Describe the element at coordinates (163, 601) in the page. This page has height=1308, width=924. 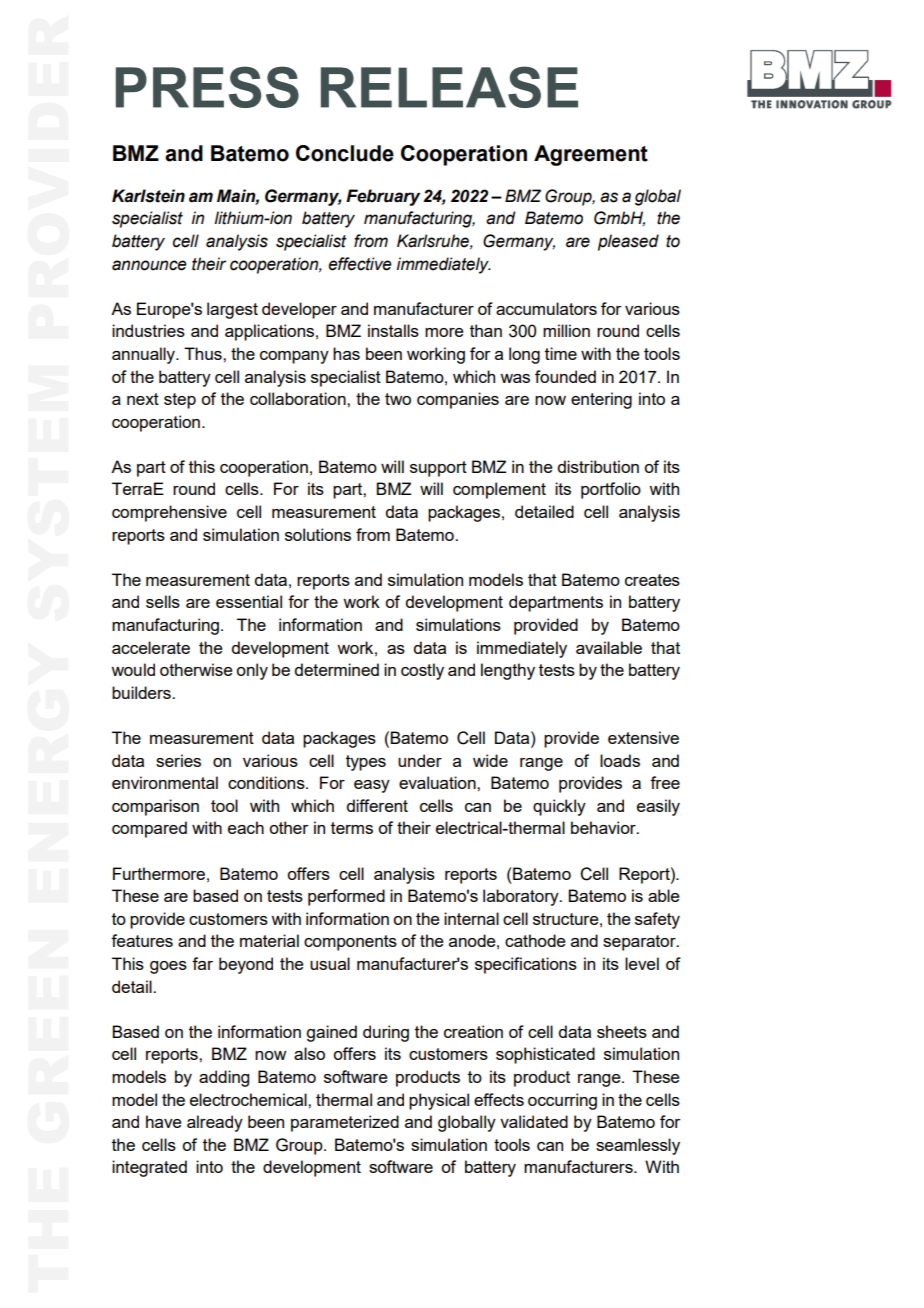
I see `sells` at that location.
